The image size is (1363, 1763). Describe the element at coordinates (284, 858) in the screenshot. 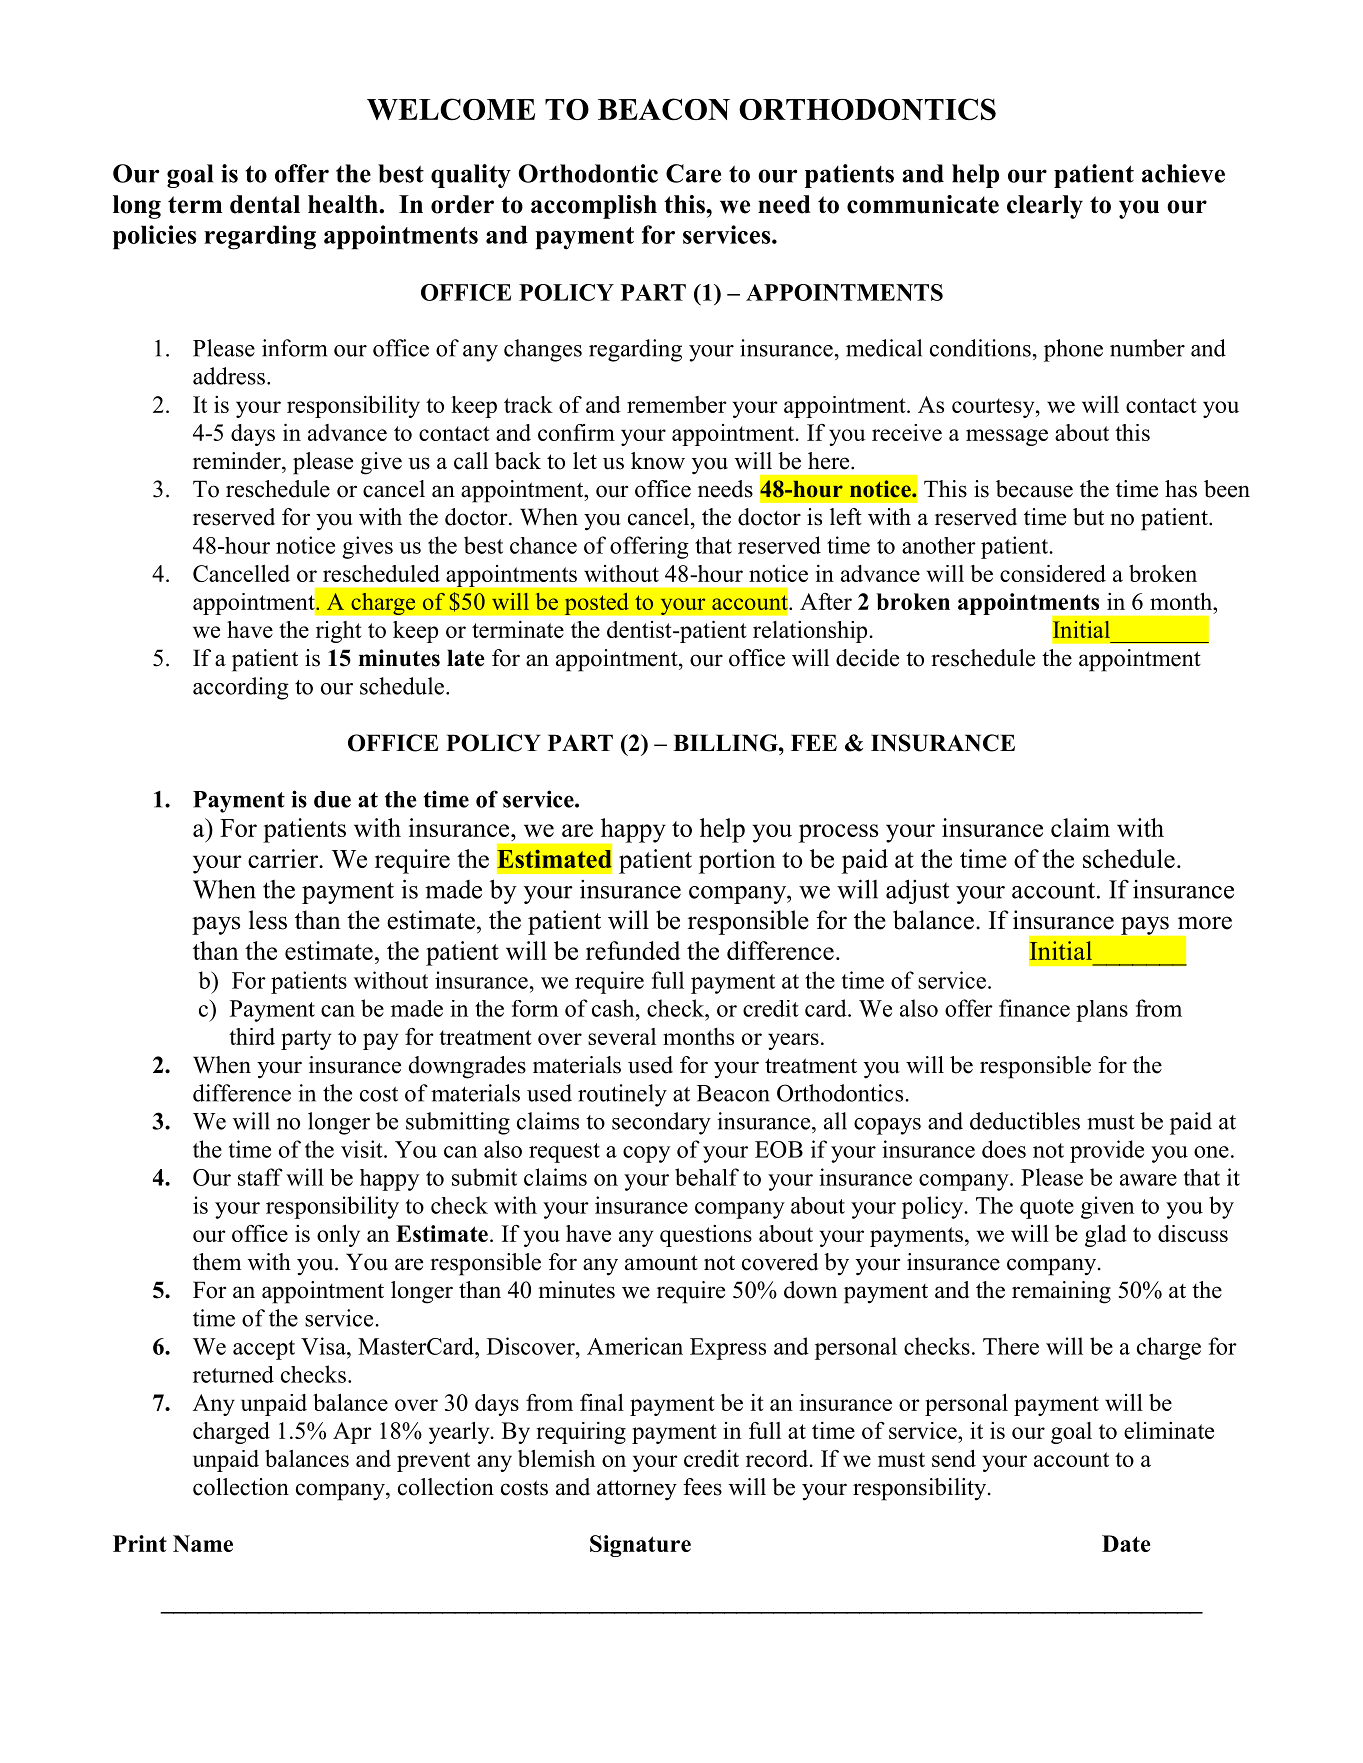

I see `carrier` at that location.
